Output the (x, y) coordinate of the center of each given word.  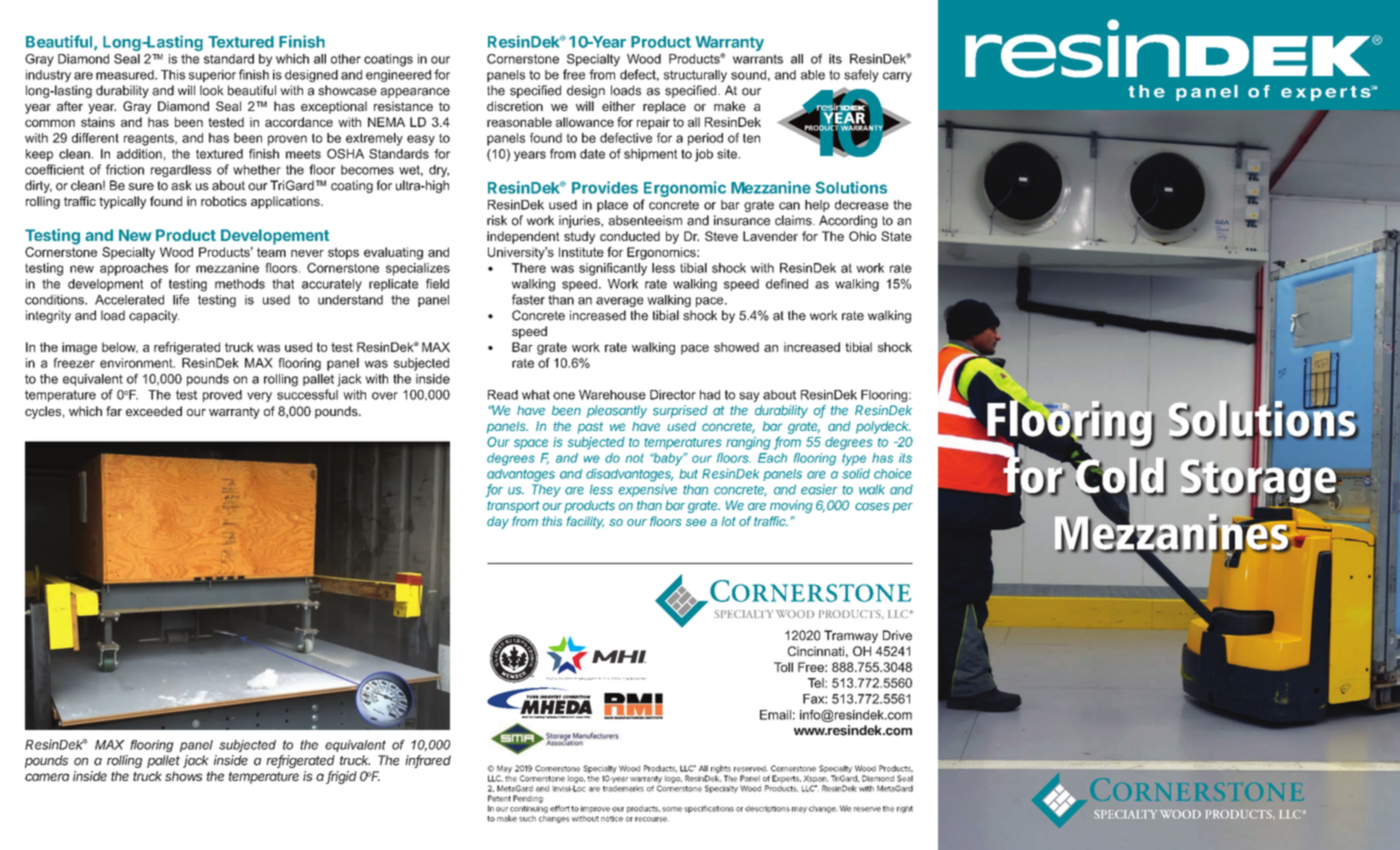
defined (787, 284)
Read (503, 395)
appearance (415, 93)
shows (184, 776)
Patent (499, 798)
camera (47, 777)
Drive (897, 635)
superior (212, 76)
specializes (418, 269)
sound (748, 75)
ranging (748, 443)
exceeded (154, 411)
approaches (134, 269)
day (498, 523)
